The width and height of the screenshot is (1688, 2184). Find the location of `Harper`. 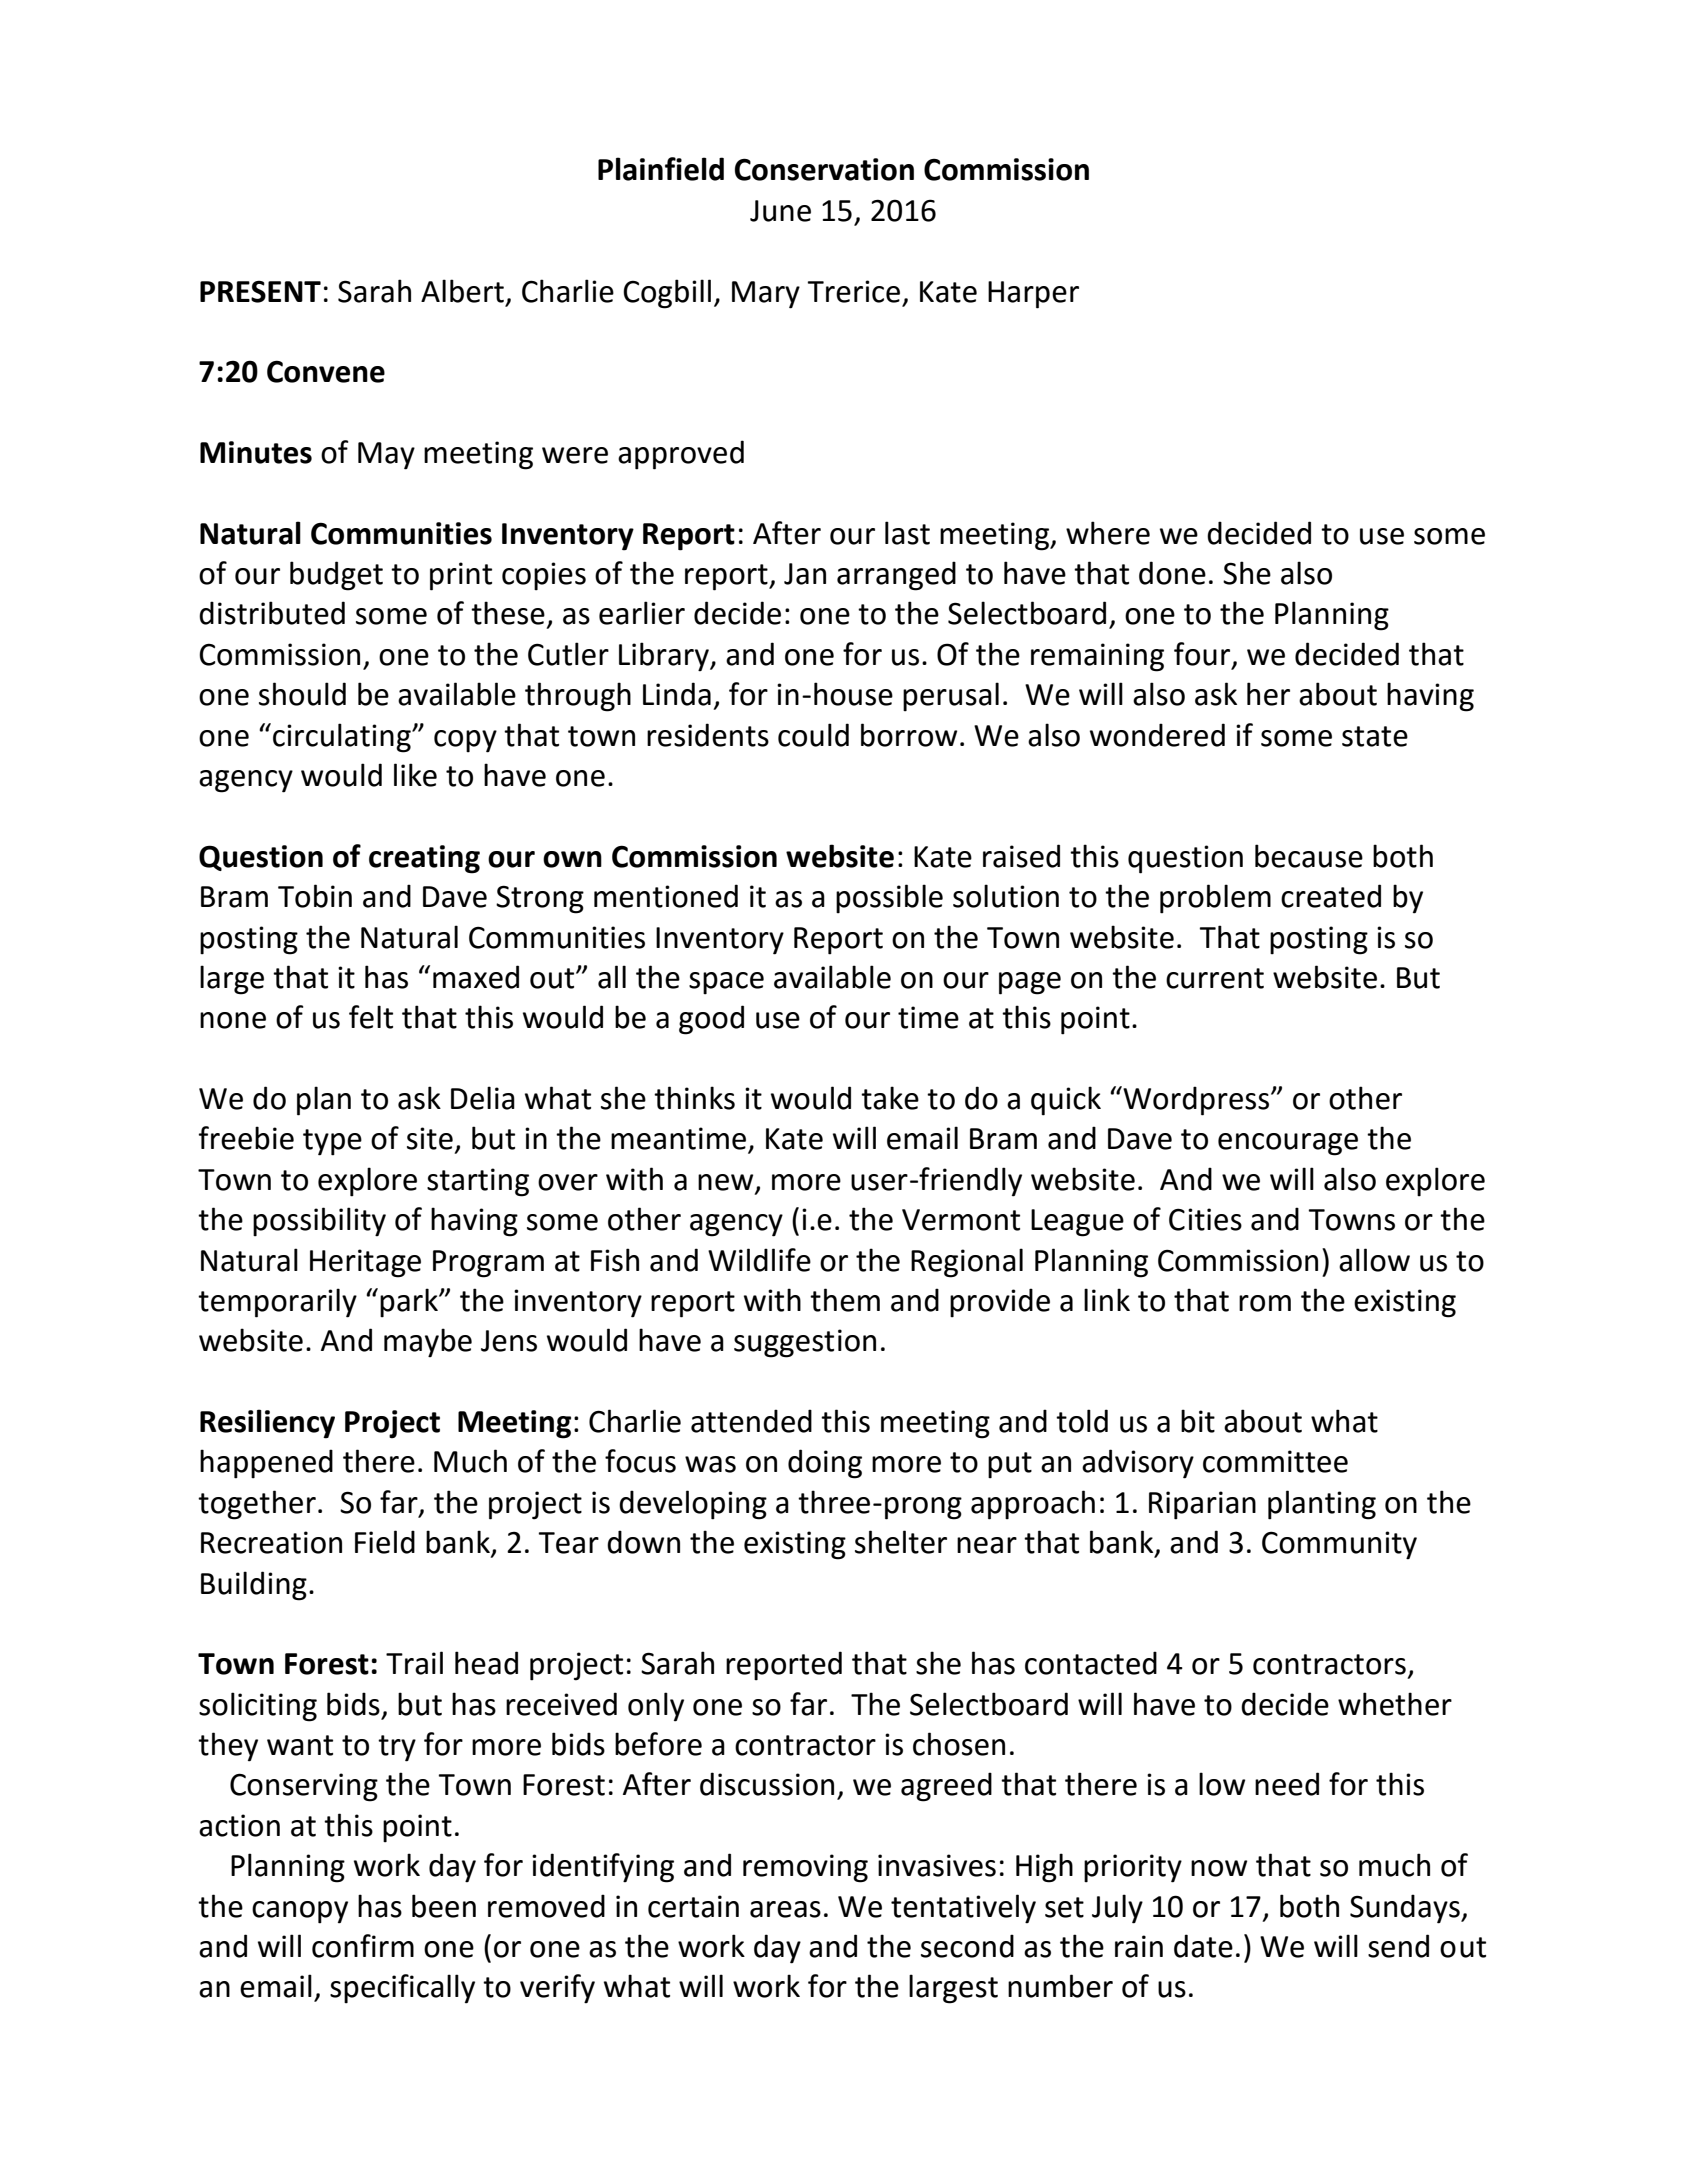

Harper is located at coordinates (1033, 295).
